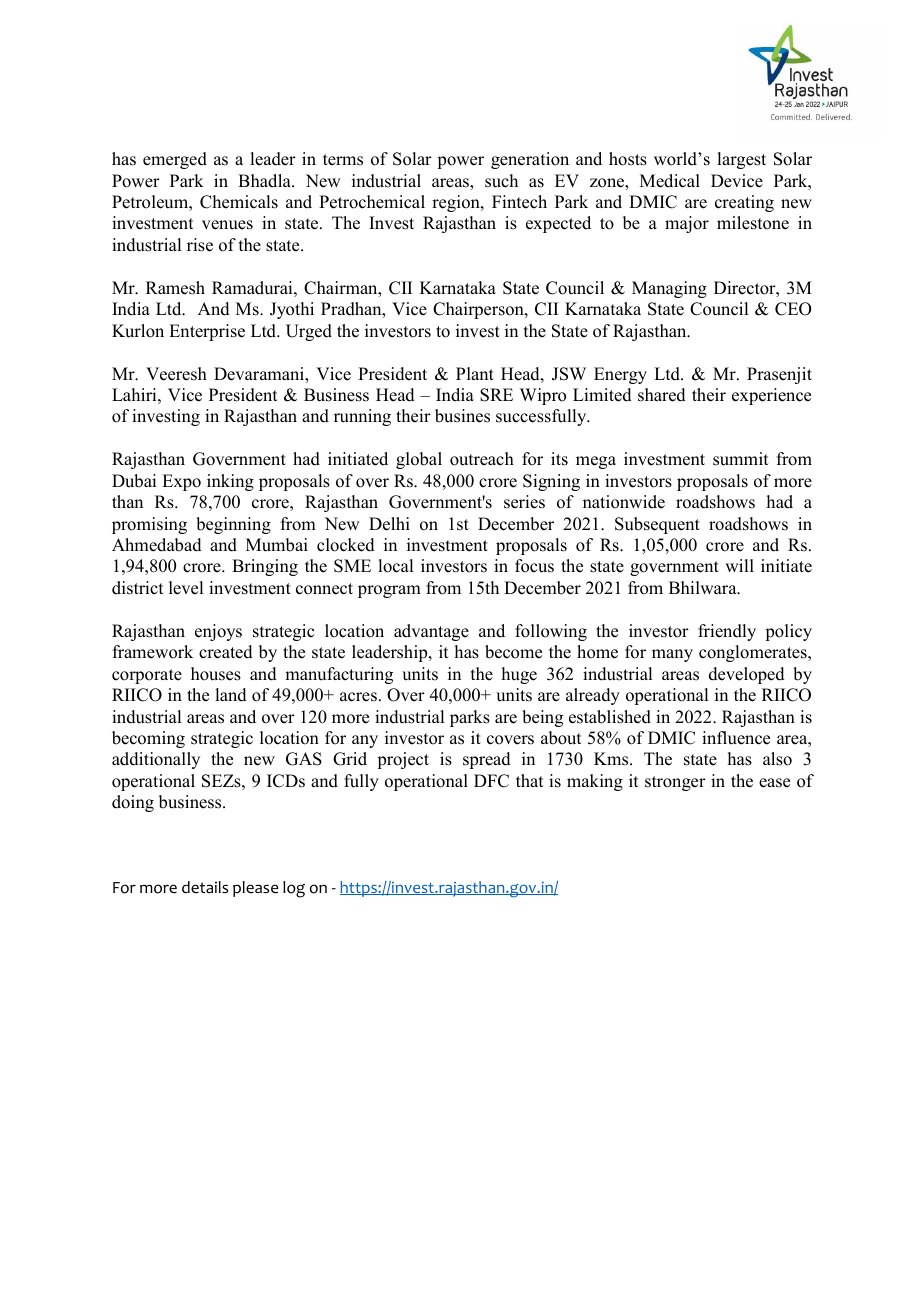 The image size is (924, 1308). I want to click on such, so click(501, 181).
